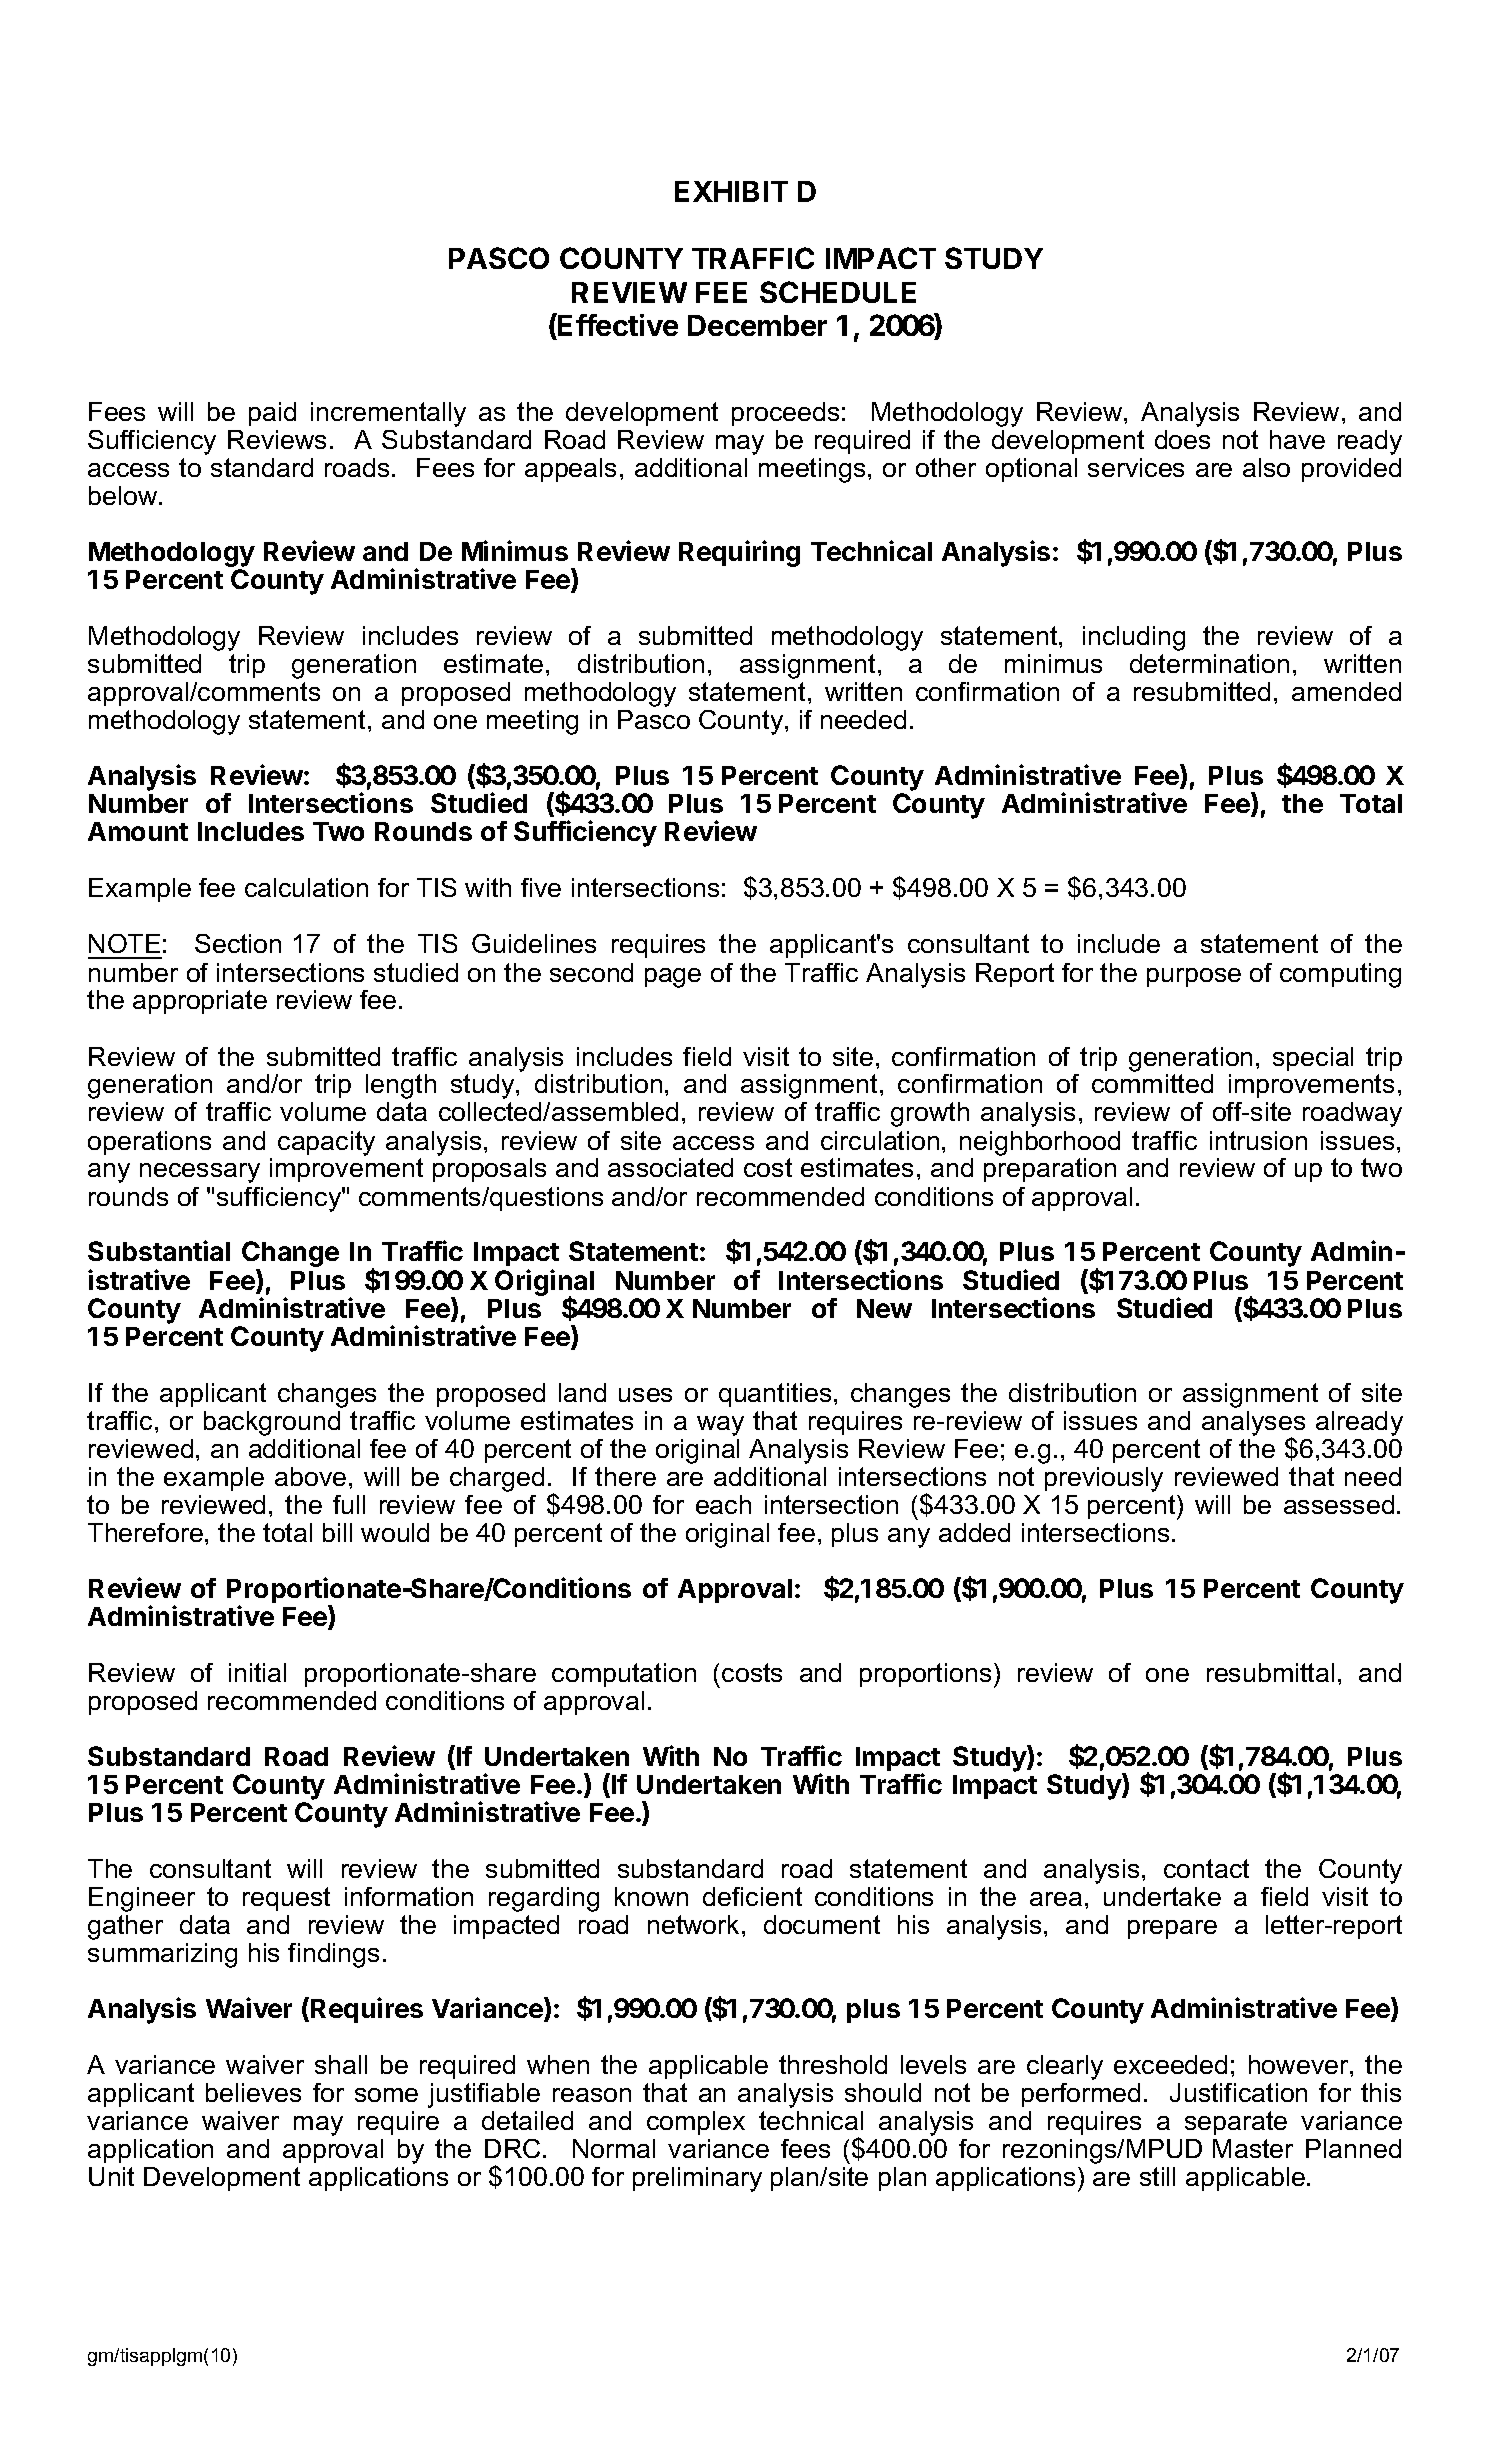  I want to click on intrusion, so click(1258, 1140).
